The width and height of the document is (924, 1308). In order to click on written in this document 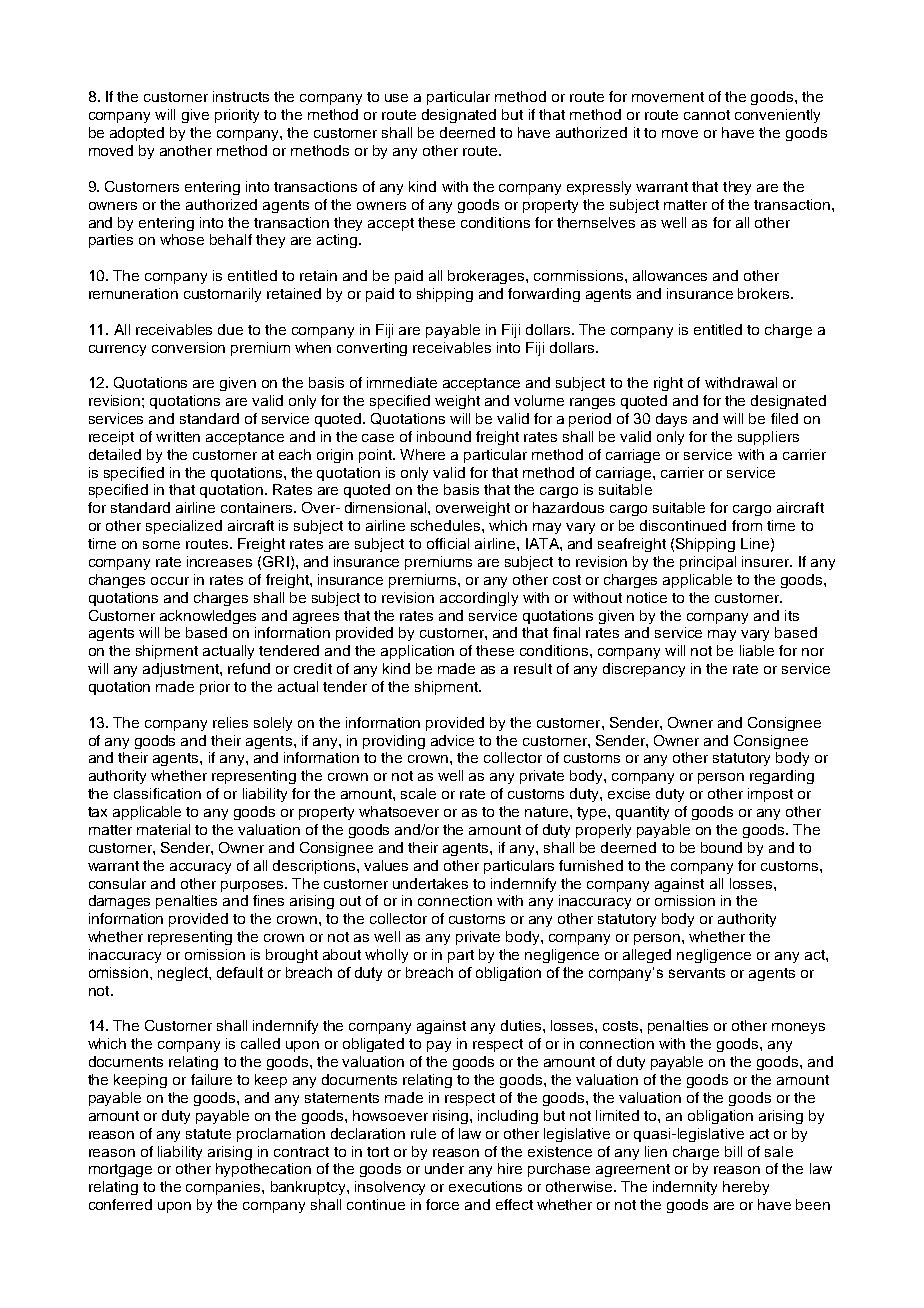, I will do `click(178, 436)`.
